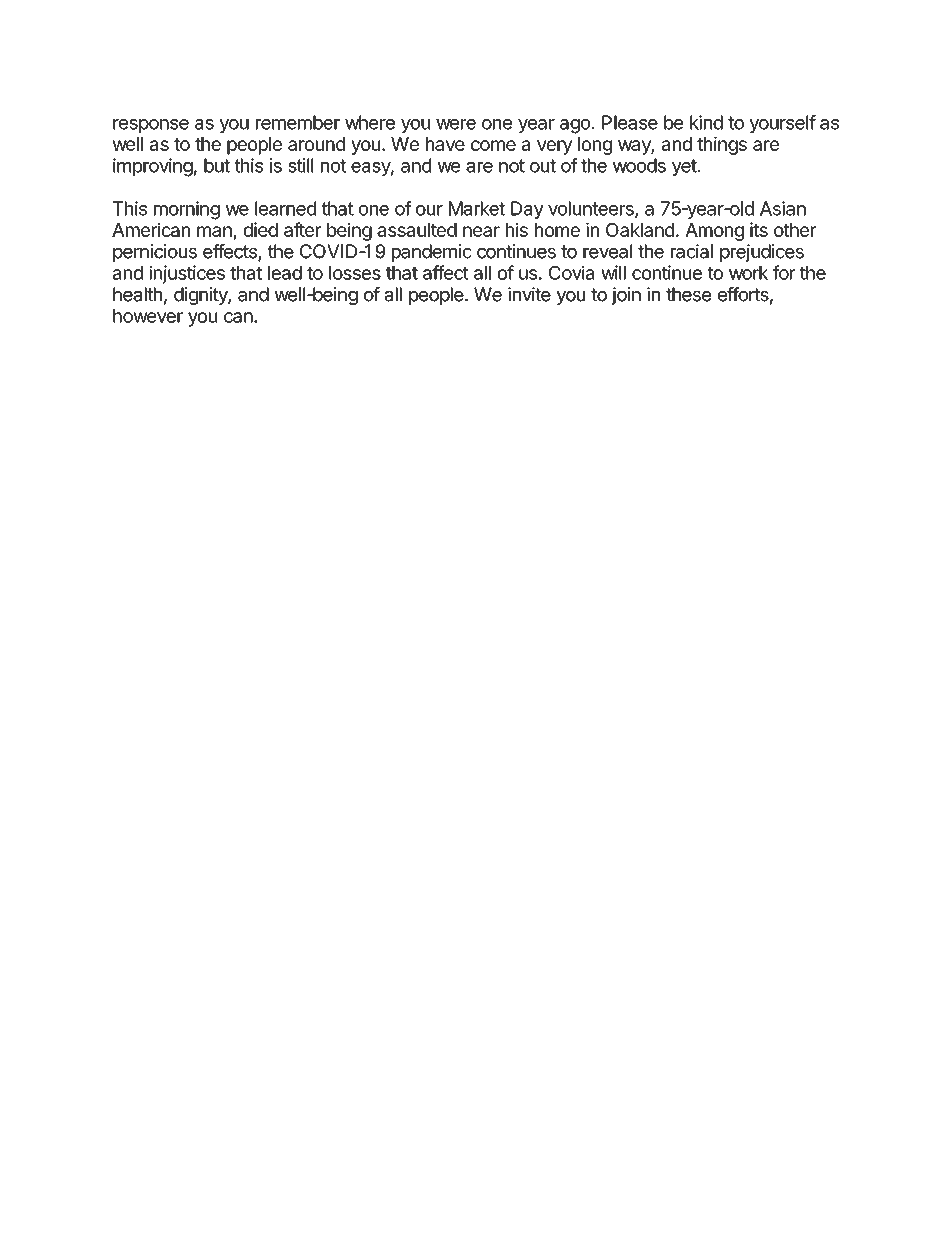  What do you see at coordinates (456, 124) in the screenshot?
I see `were` at bounding box center [456, 124].
